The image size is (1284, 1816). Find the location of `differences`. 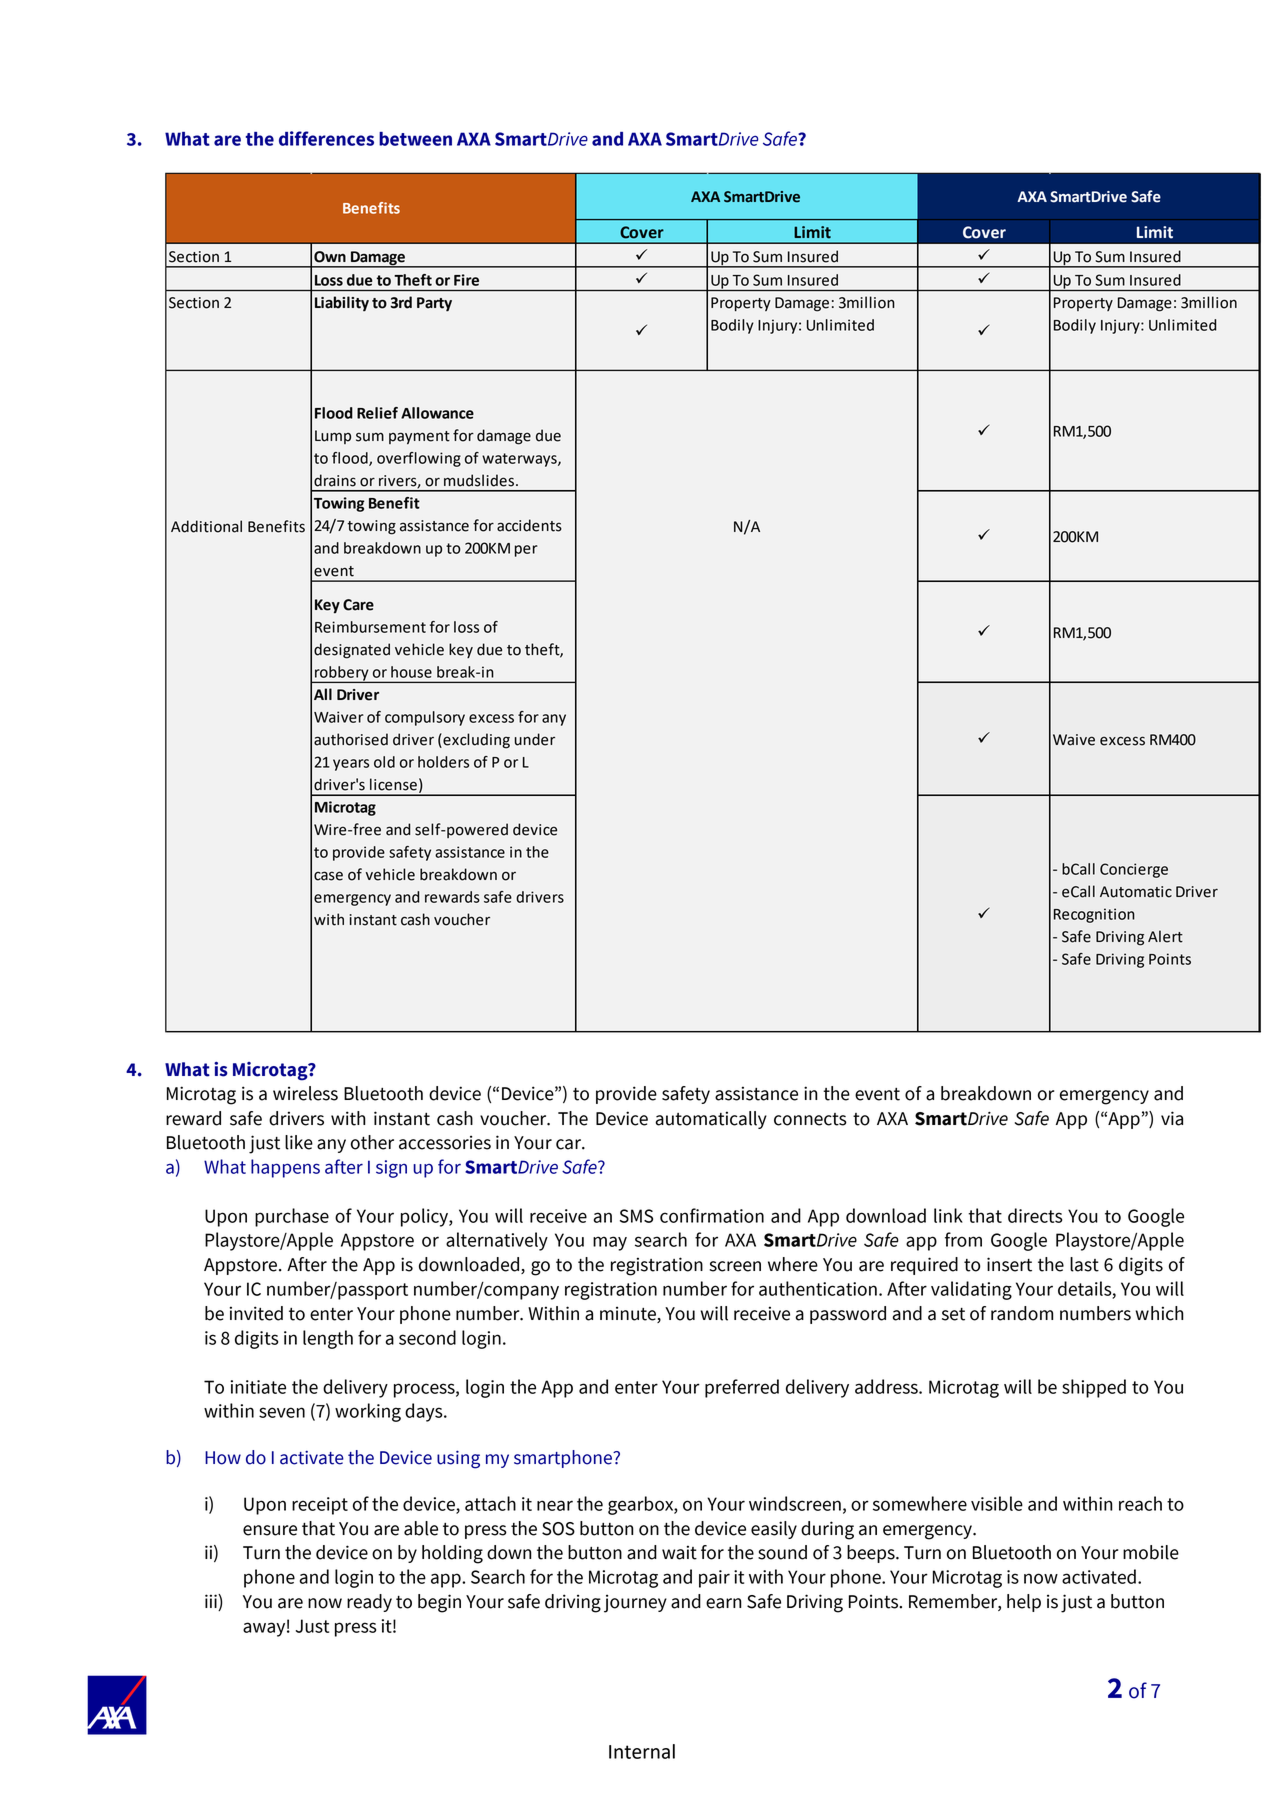

differences is located at coordinates (326, 138).
